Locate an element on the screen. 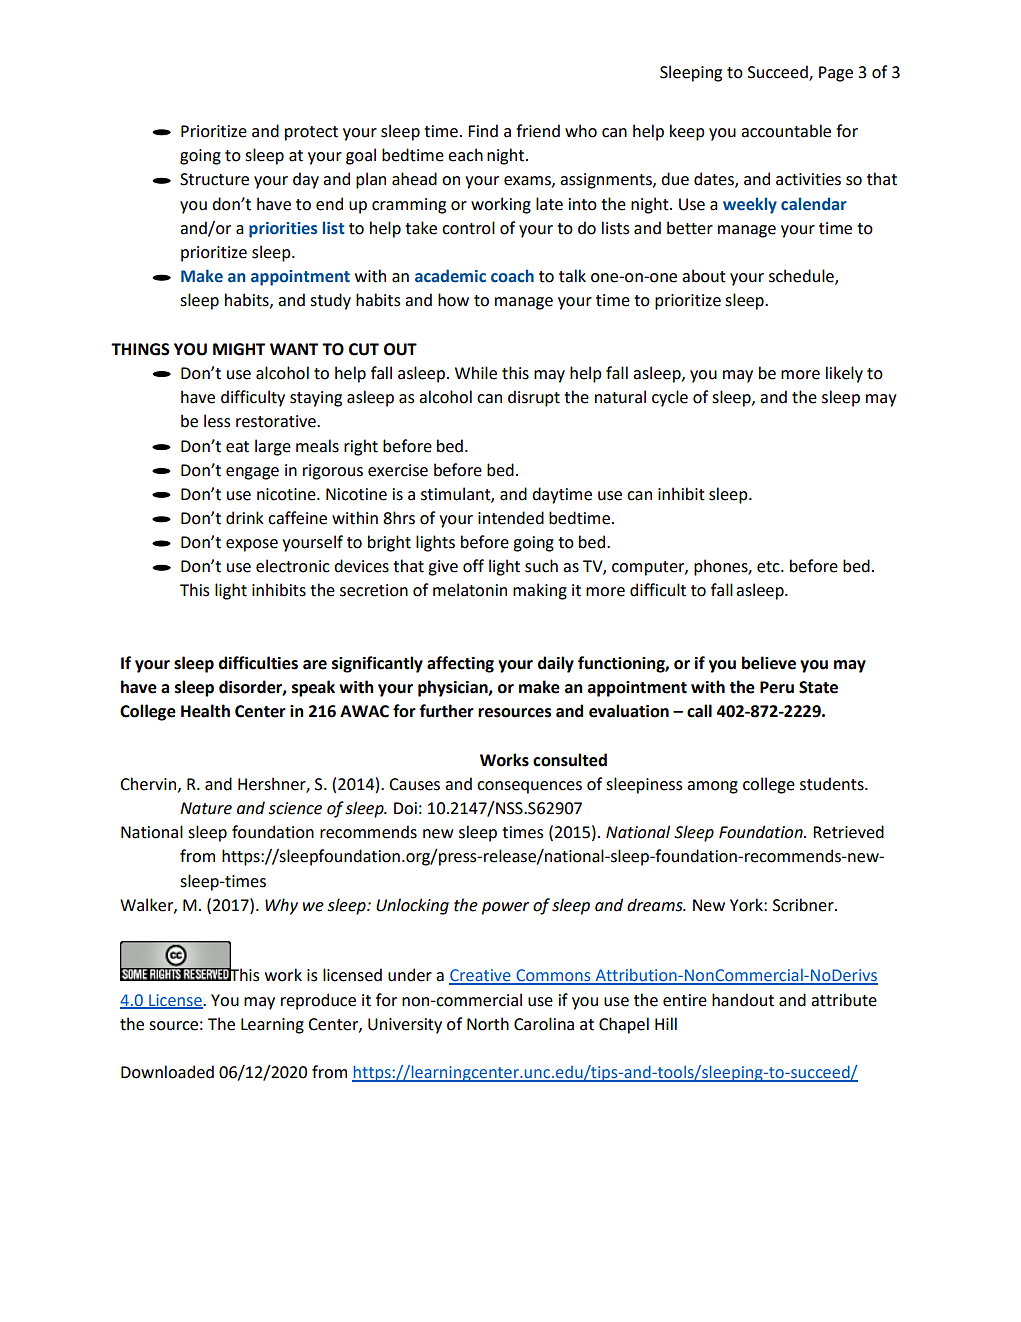 The width and height of the screenshot is (1021, 1322). further is located at coordinates (446, 711).
